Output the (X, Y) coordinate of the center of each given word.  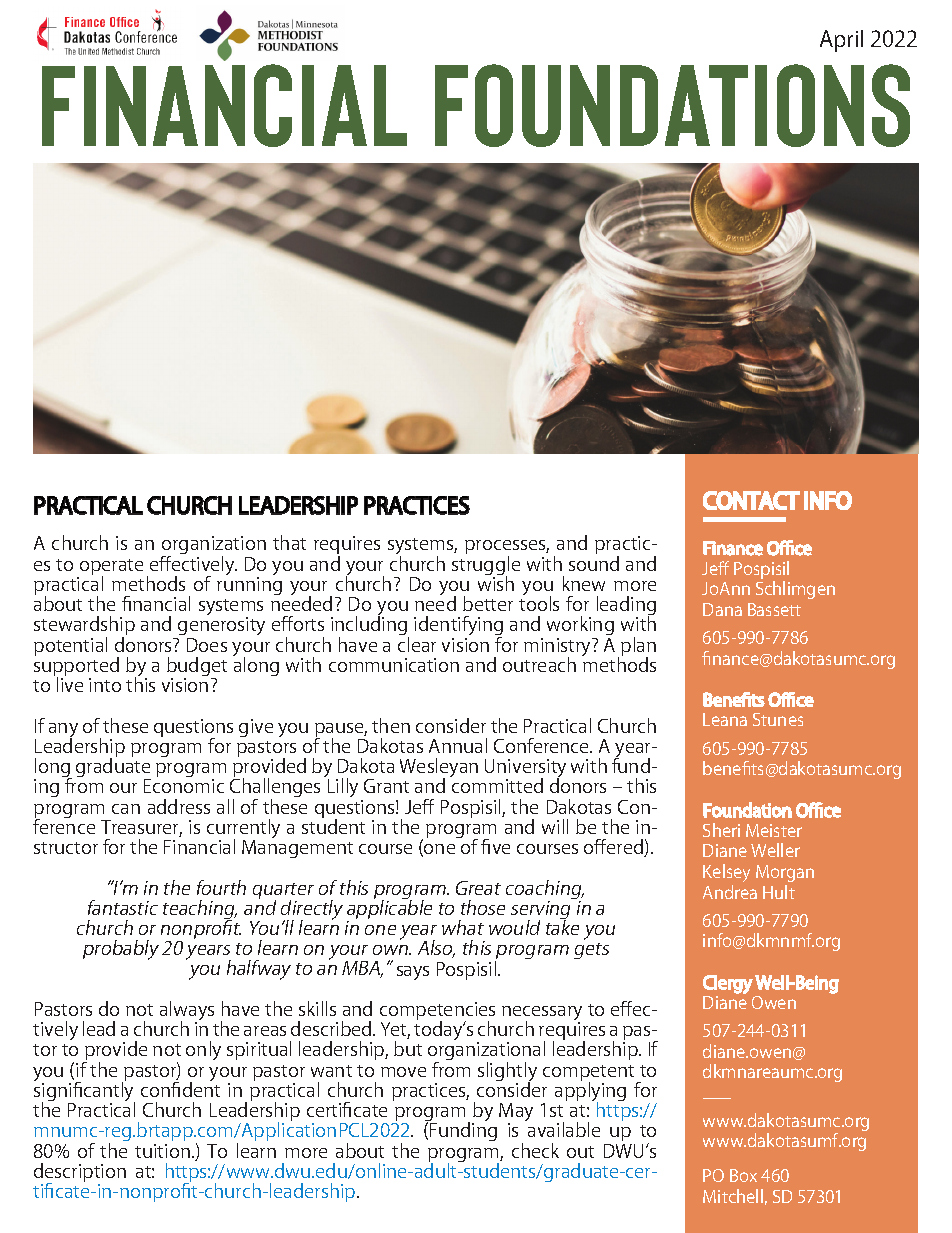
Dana (722, 609)
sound (594, 563)
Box (743, 1175)
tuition (162, 1151)
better (488, 603)
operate (110, 568)
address (179, 806)
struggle (486, 567)
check (535, 1150)
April (841, 41)
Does (207, 645)
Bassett (774, 609)
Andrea (730, 892)
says (413, 973)
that (289, 542)
